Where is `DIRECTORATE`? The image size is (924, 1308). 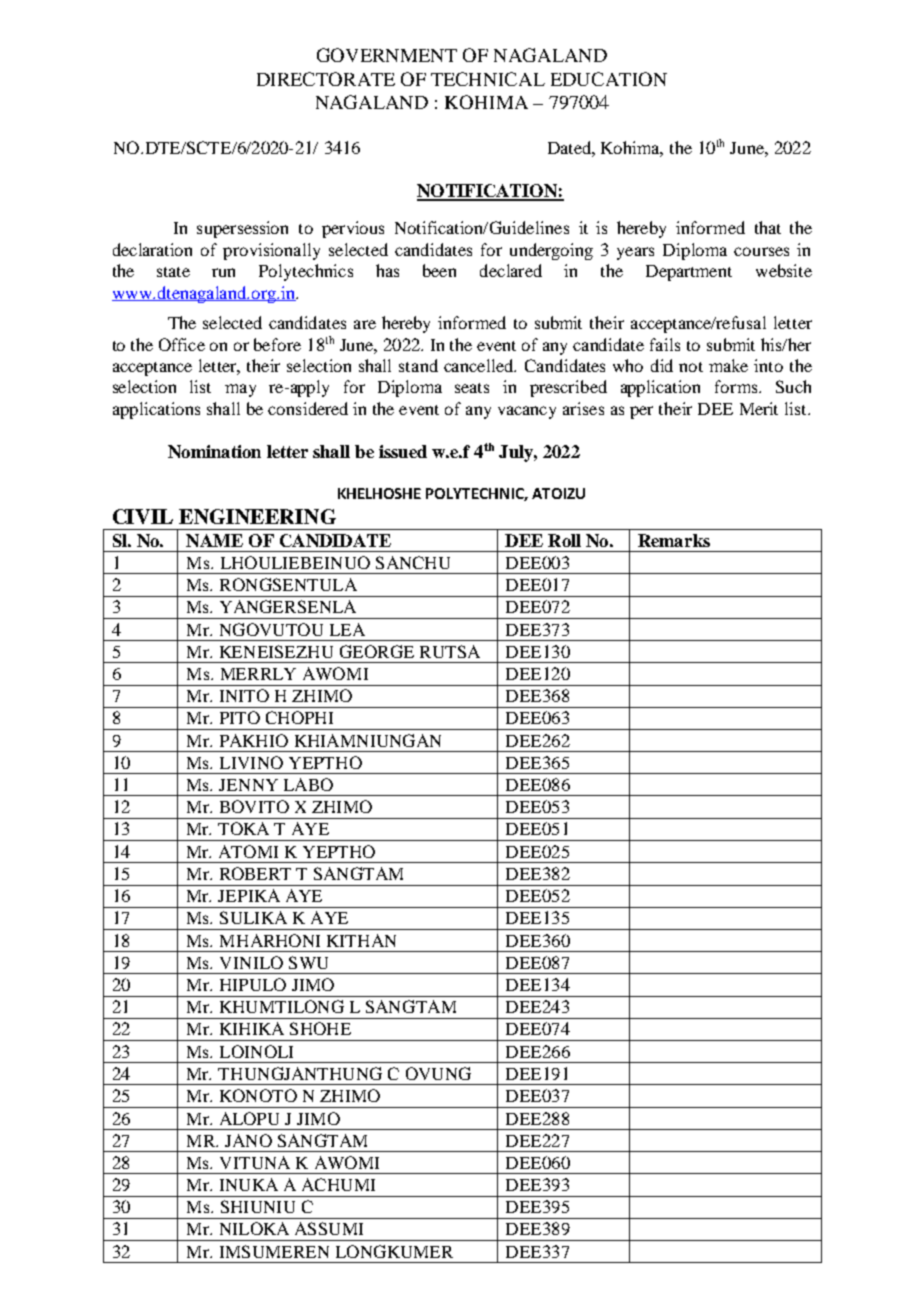 DIRECTORATE is located at coordinates (326, 79).
